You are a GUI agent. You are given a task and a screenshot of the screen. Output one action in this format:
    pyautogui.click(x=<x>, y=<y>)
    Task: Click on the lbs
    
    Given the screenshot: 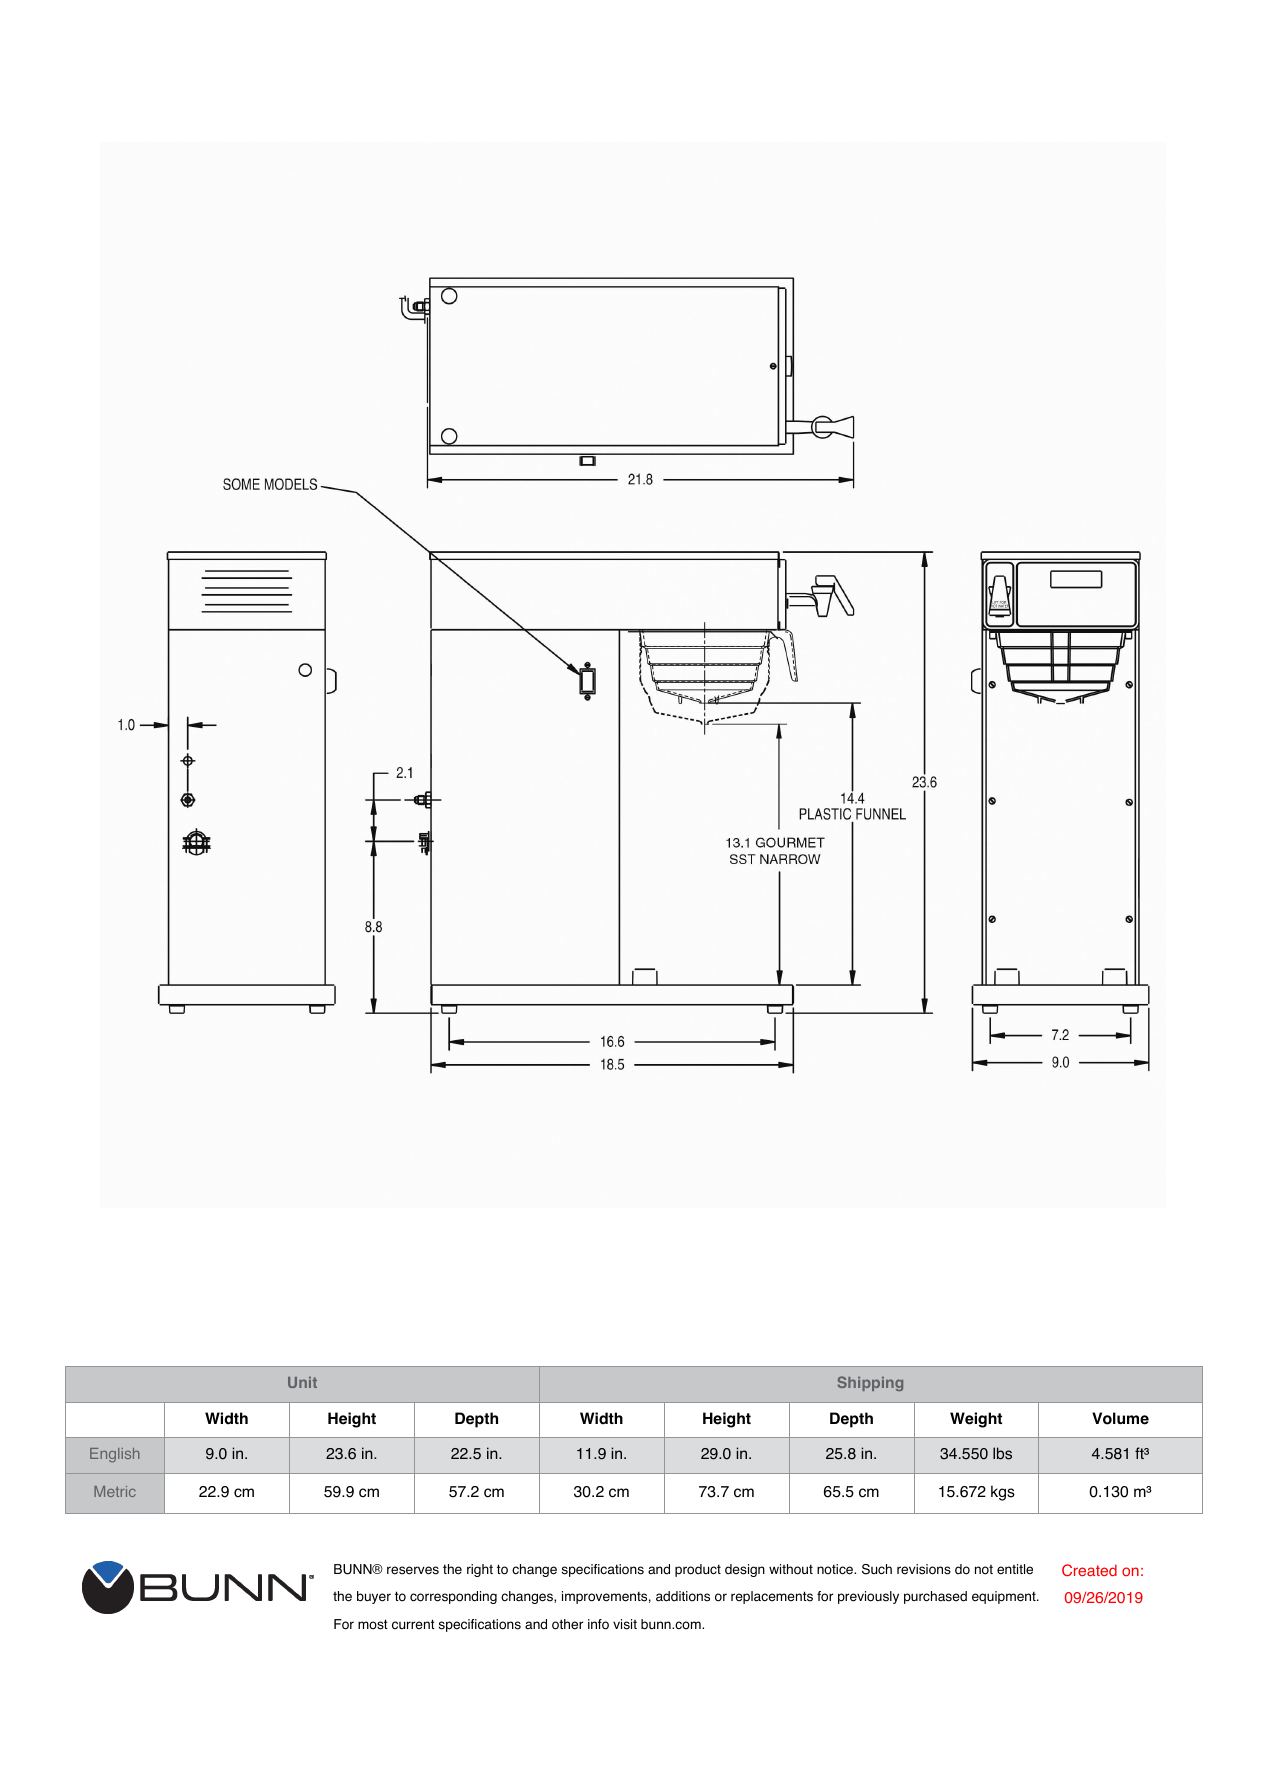 What is the action you would take?
    pyautogui.click(x=1002, y=1453)
